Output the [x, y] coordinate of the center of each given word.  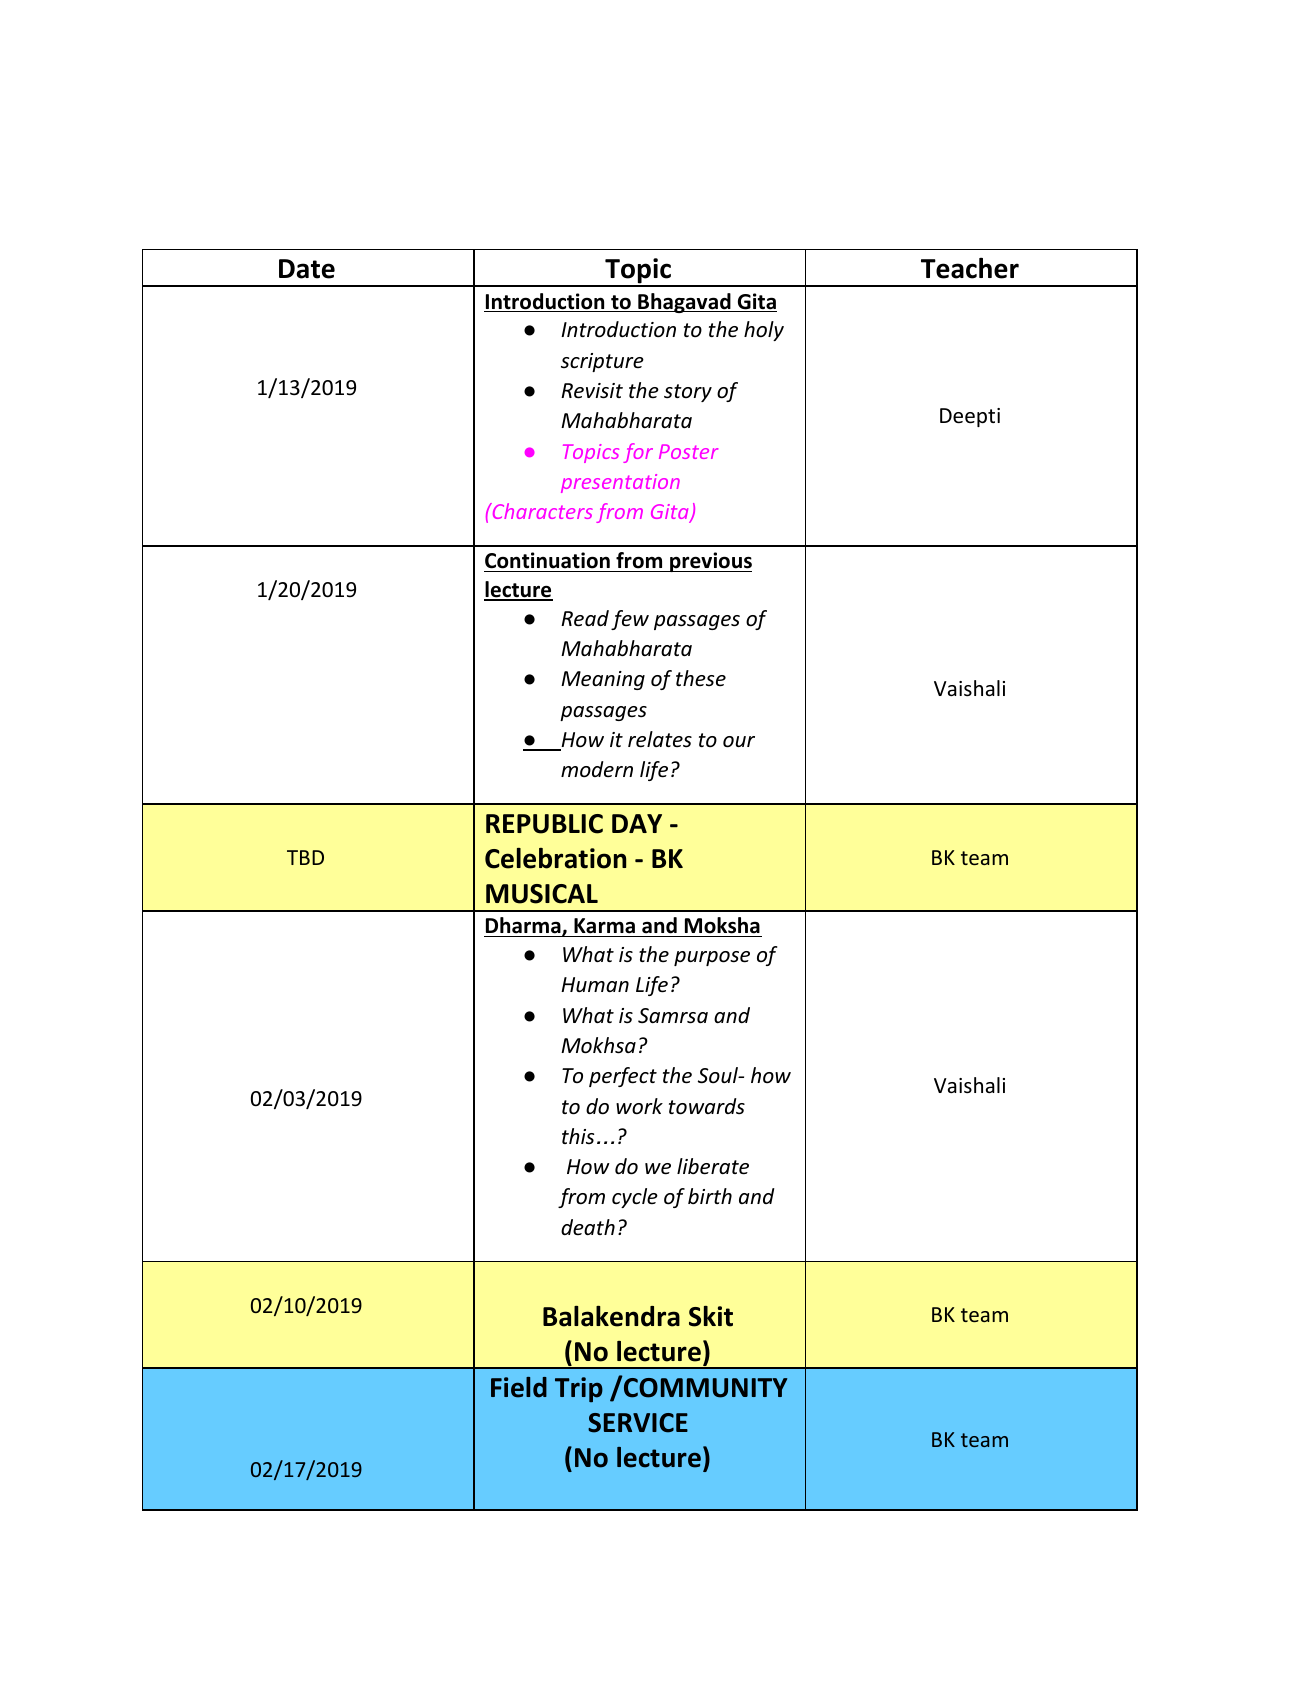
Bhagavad [684, 303]
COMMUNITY [704, 1387]
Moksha [722, 927]
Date [307, 269]
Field [519, 1387]
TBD [305, 857]
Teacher [970, 268]
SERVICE [638, 1423]
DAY [637, 823]
